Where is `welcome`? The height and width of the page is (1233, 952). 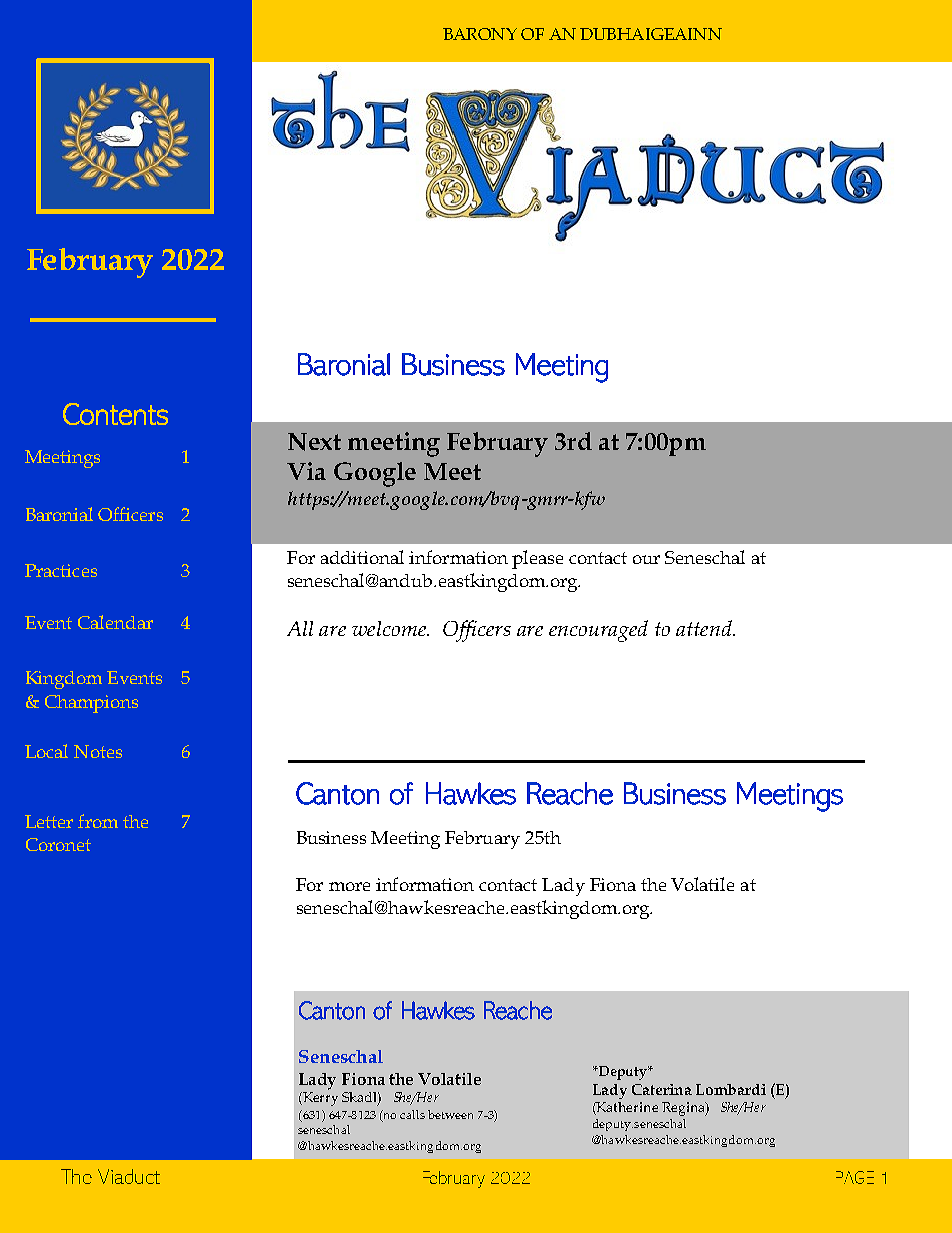 welcome is located at coordinates (390, 628).
